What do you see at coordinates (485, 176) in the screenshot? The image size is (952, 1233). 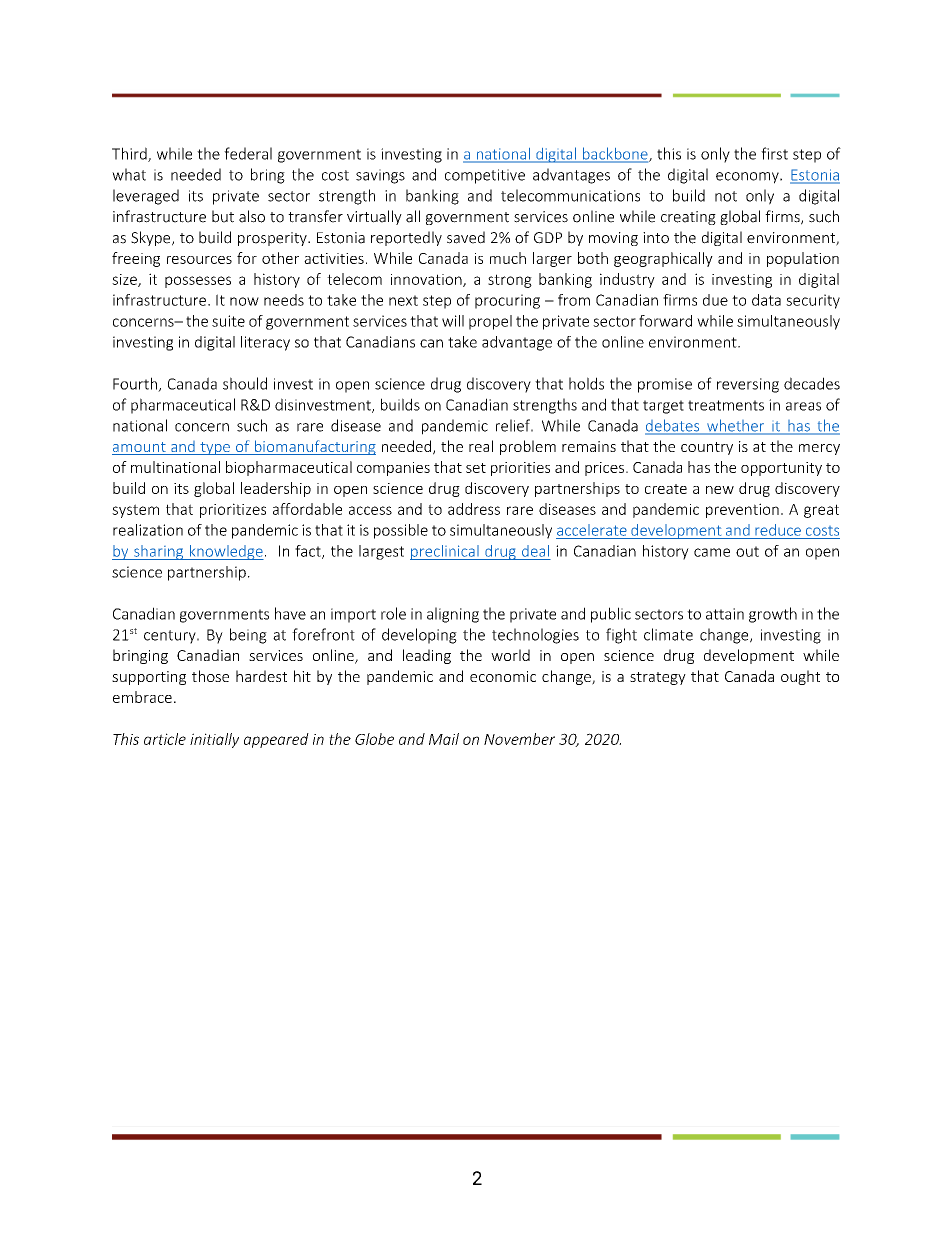 I see `competitive` at bounding box center [485, 176].
